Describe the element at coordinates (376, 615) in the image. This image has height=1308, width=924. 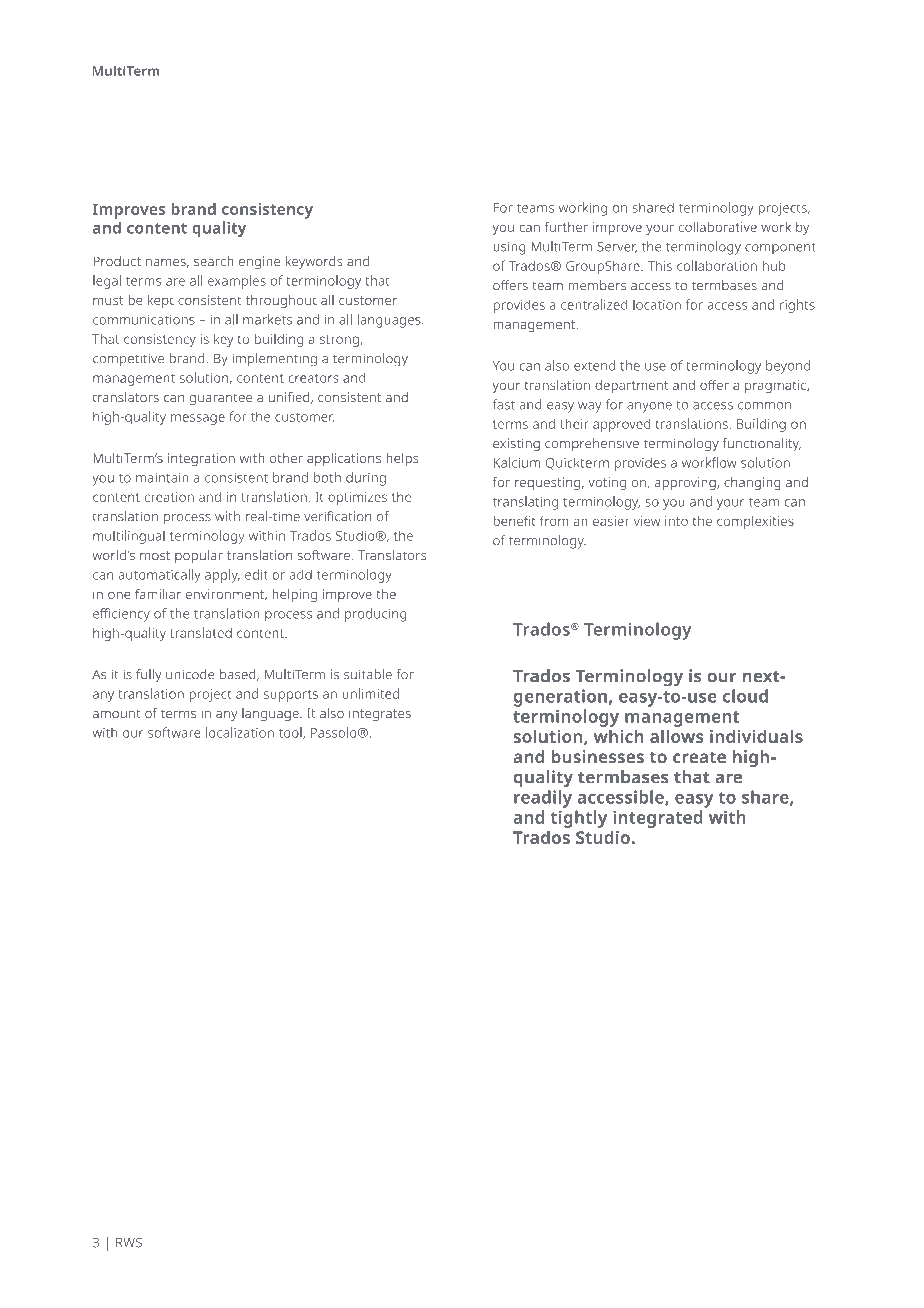
I see `producing` at that location.
